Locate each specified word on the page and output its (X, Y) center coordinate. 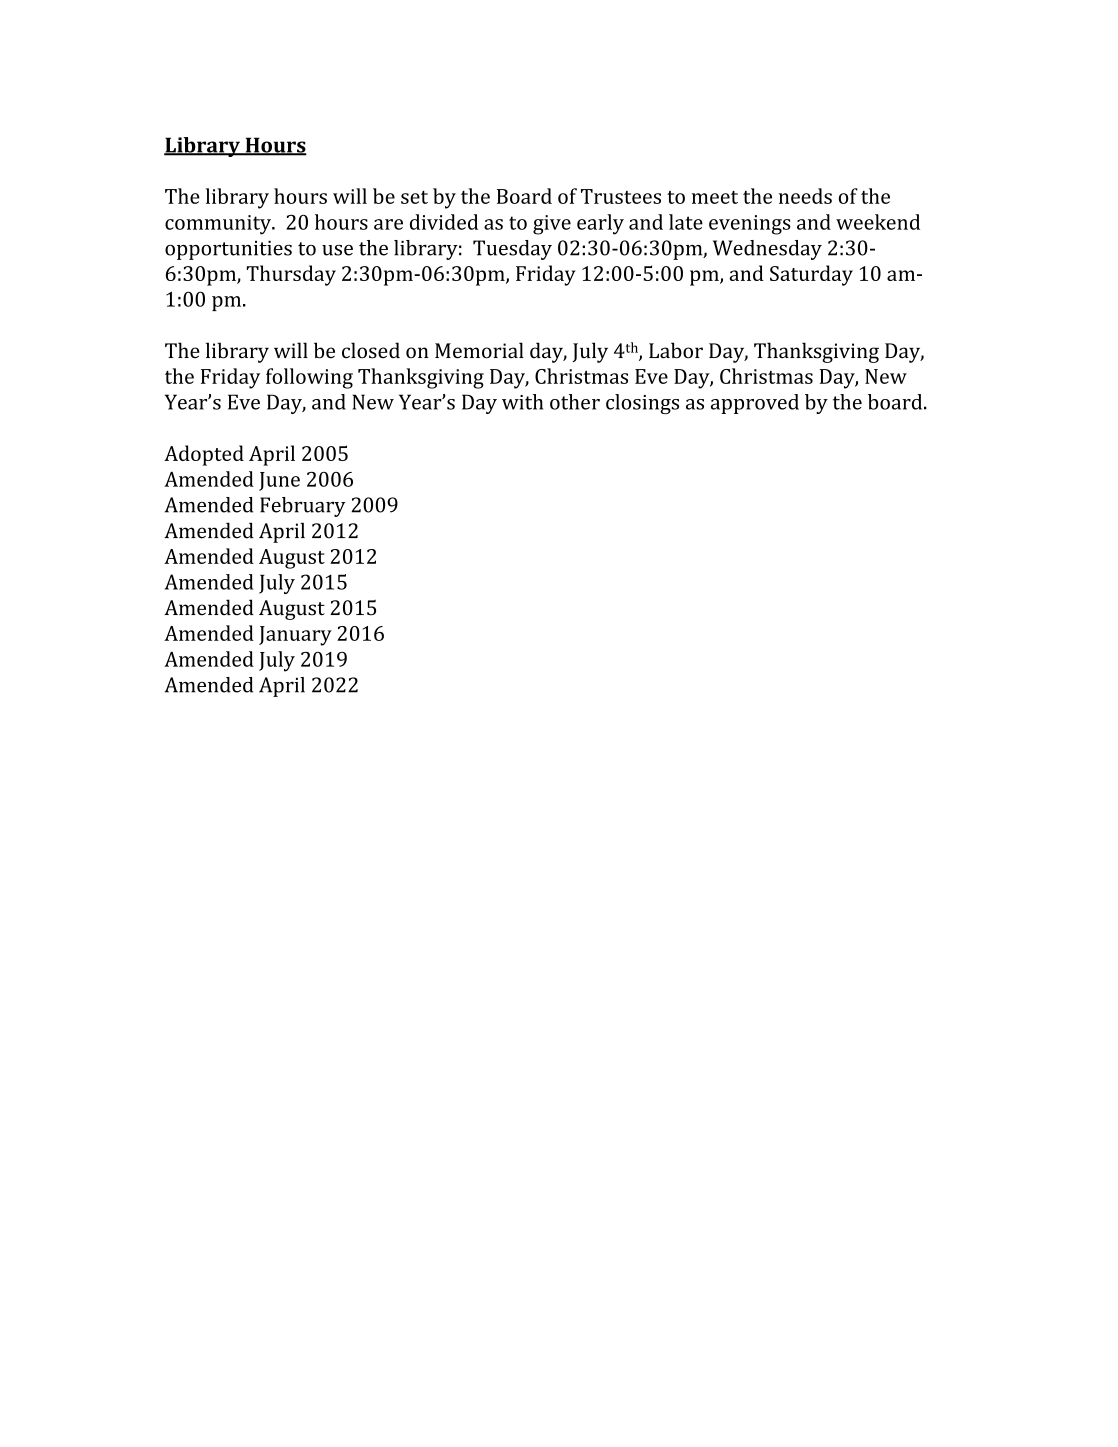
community (219, 225)
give (552, 225)
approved (755, 404)
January (295, 636)
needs (805, 196)
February (303, 507)
